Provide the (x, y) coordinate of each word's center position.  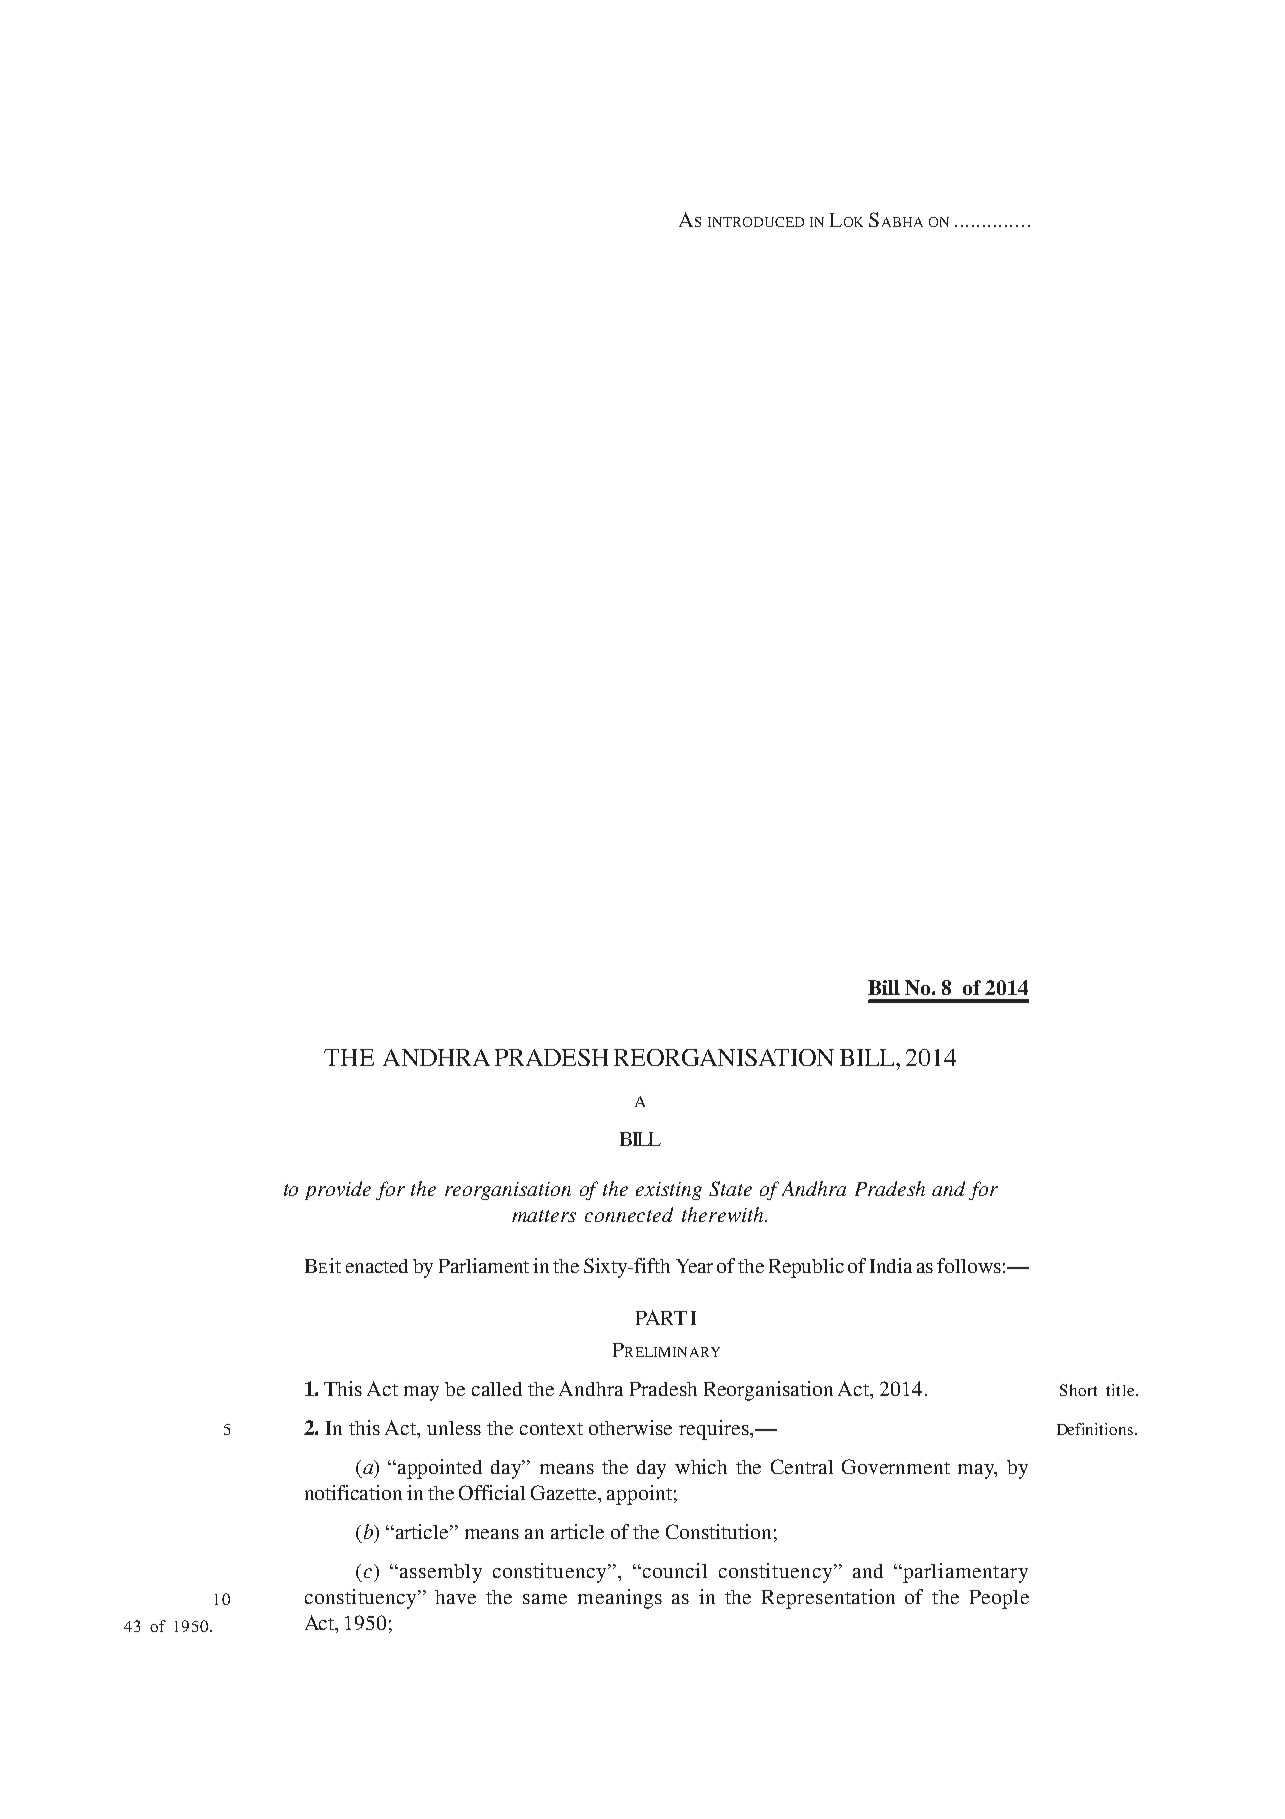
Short (1078, 1390)
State (730, 1188)
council (673, 1570)
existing (669, 1191)
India (891, 1265)
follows (969, 1265)
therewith (724, 1214)
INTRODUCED (756, 222)
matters (544, 1216)
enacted (377, 1266)
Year (694, 1266)
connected (629, 1214)
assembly (441, 1573)
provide (338, 1190)
